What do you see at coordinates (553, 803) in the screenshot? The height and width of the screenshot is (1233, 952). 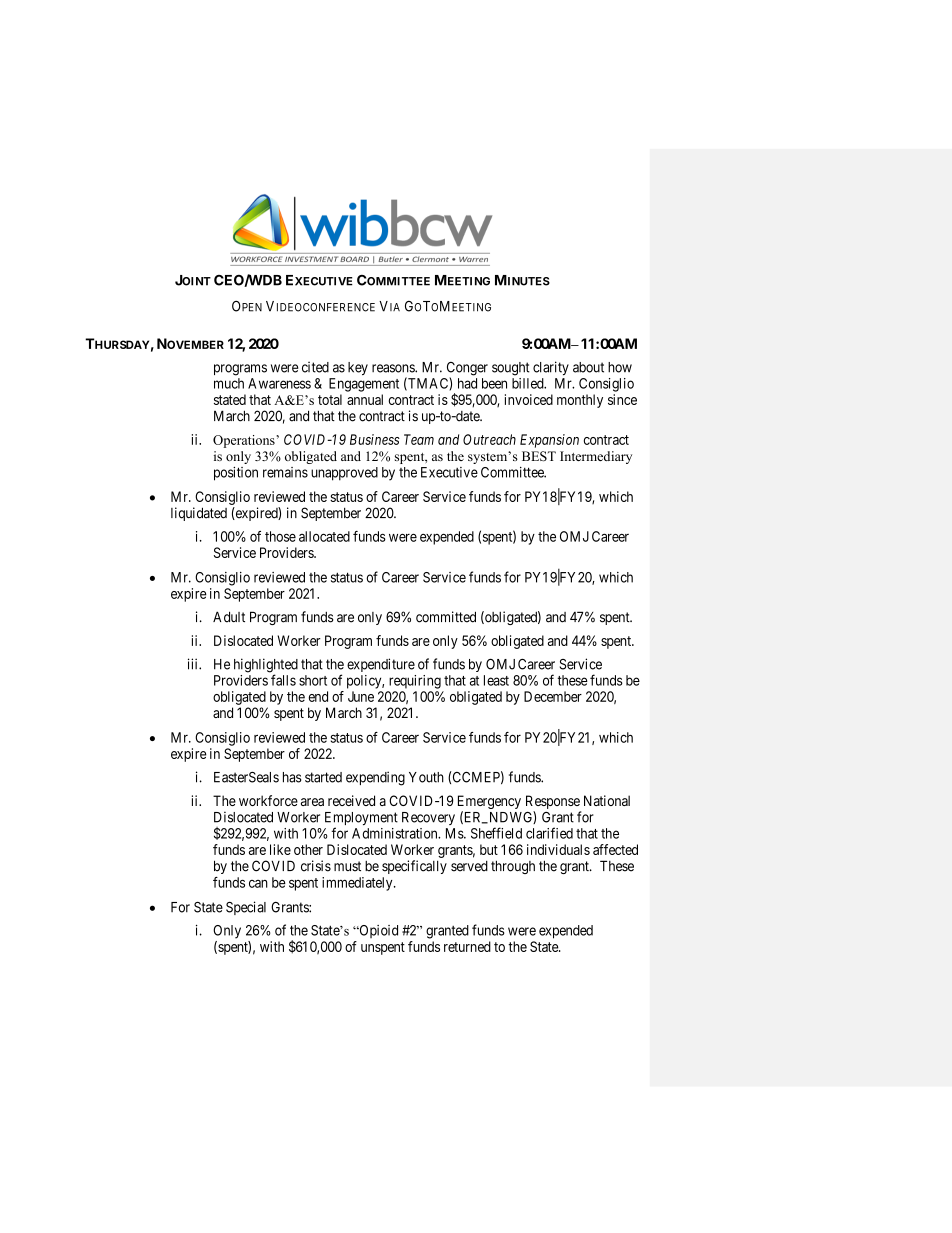 I see `Response` at bounding box center [553, 803].
